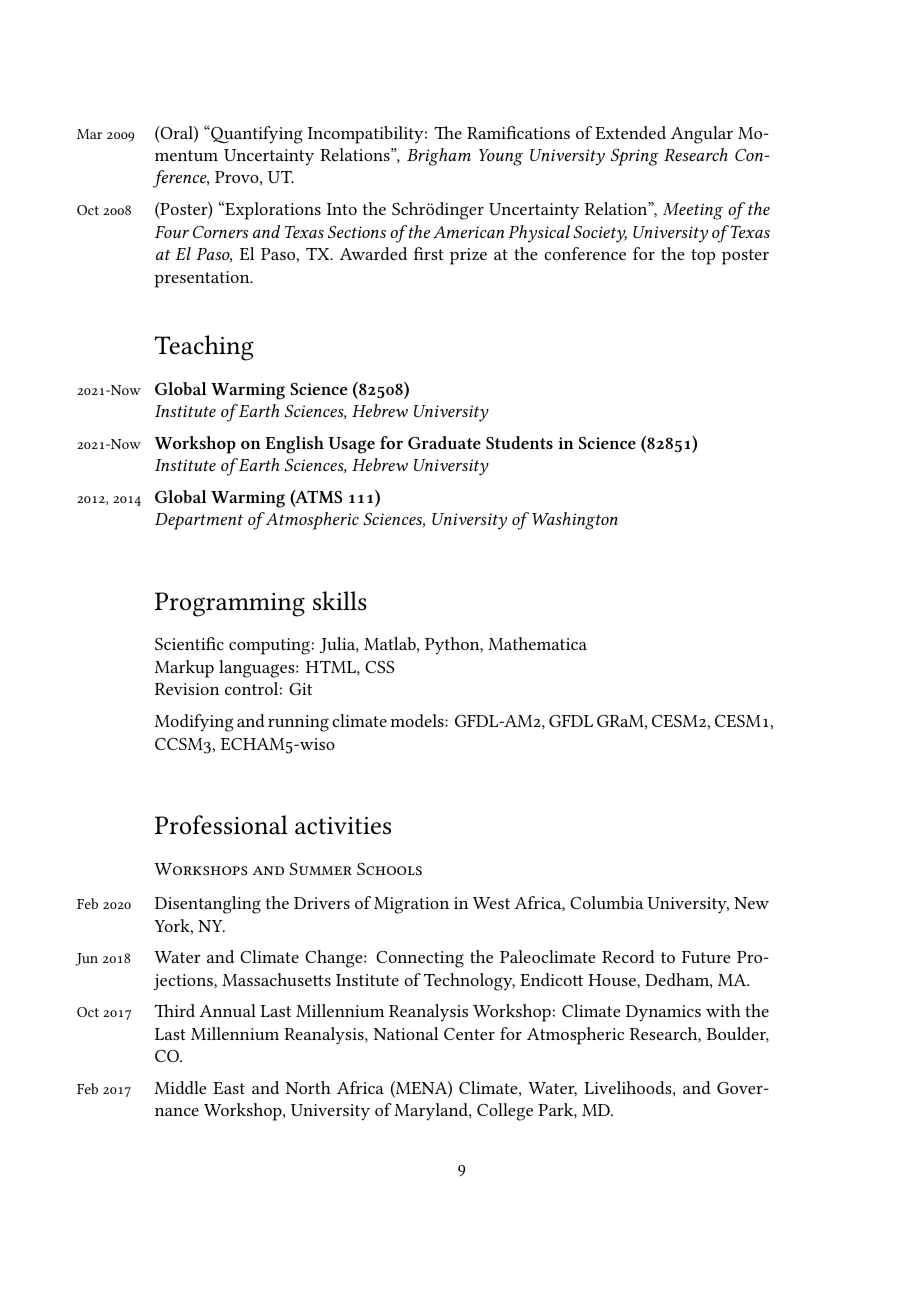 The width and height of the screenshot is (924, 1308). What do you see at coordinates (172, 232) in the screenshot?
I see `Four` at bounding box center [172, 232].
